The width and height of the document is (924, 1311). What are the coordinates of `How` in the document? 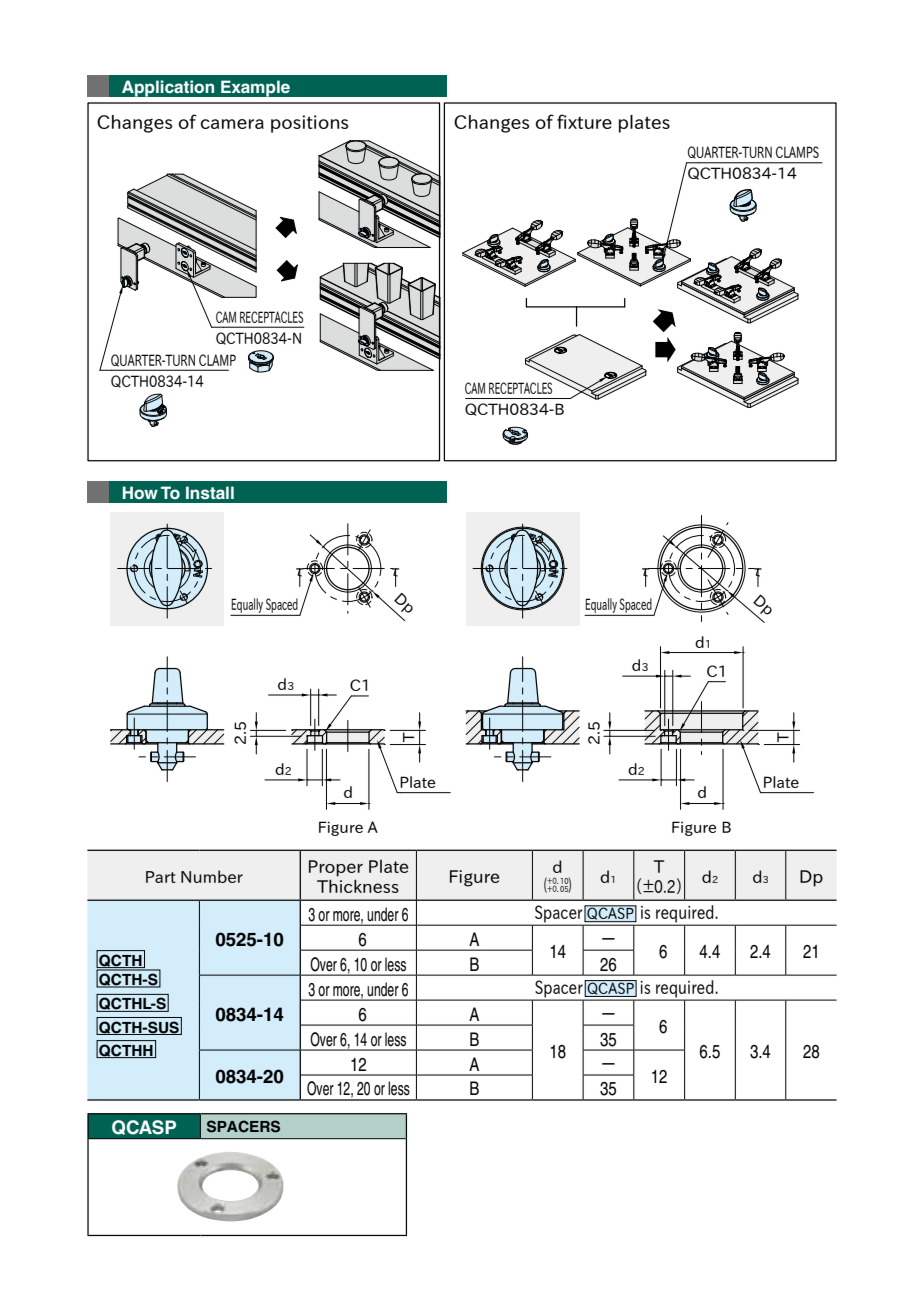 It's located at (140, 492).
